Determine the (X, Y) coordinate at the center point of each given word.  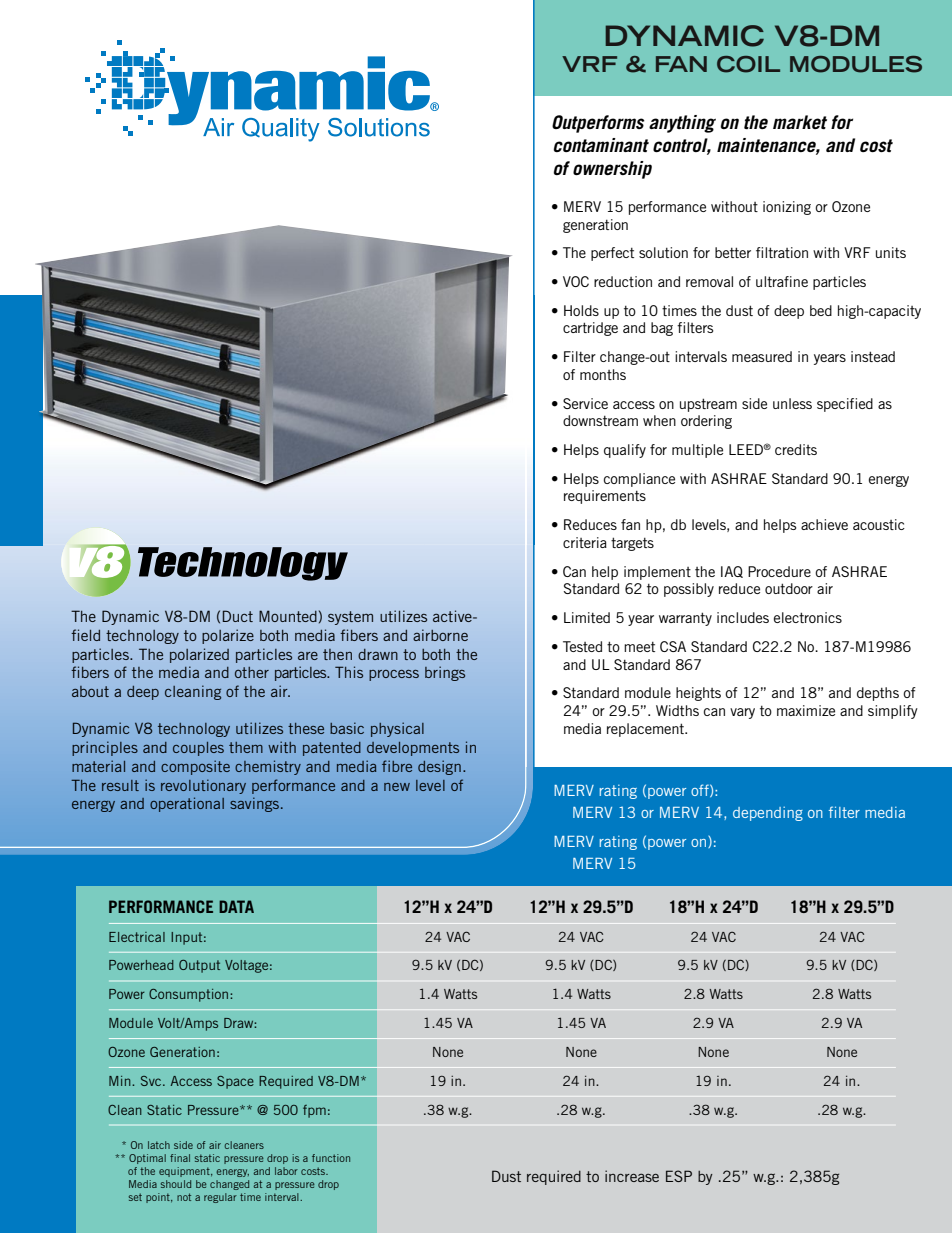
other (252, 672)
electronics (808, 617)
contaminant (601, 145)
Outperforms (598, 124)
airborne (440, 635)
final (180, 1158)
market (800, 122)
